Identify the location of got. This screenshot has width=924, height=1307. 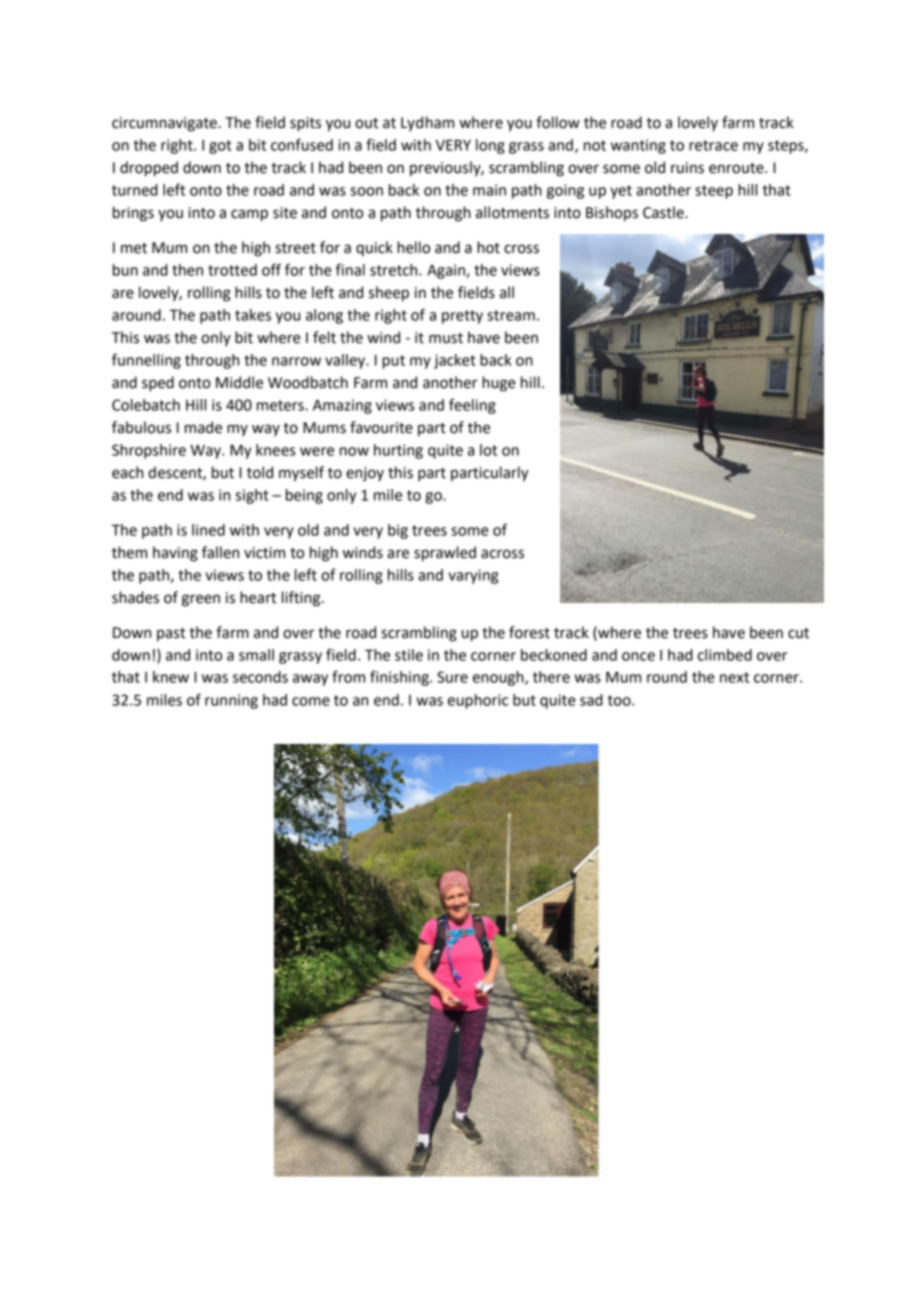
(220, 147).
